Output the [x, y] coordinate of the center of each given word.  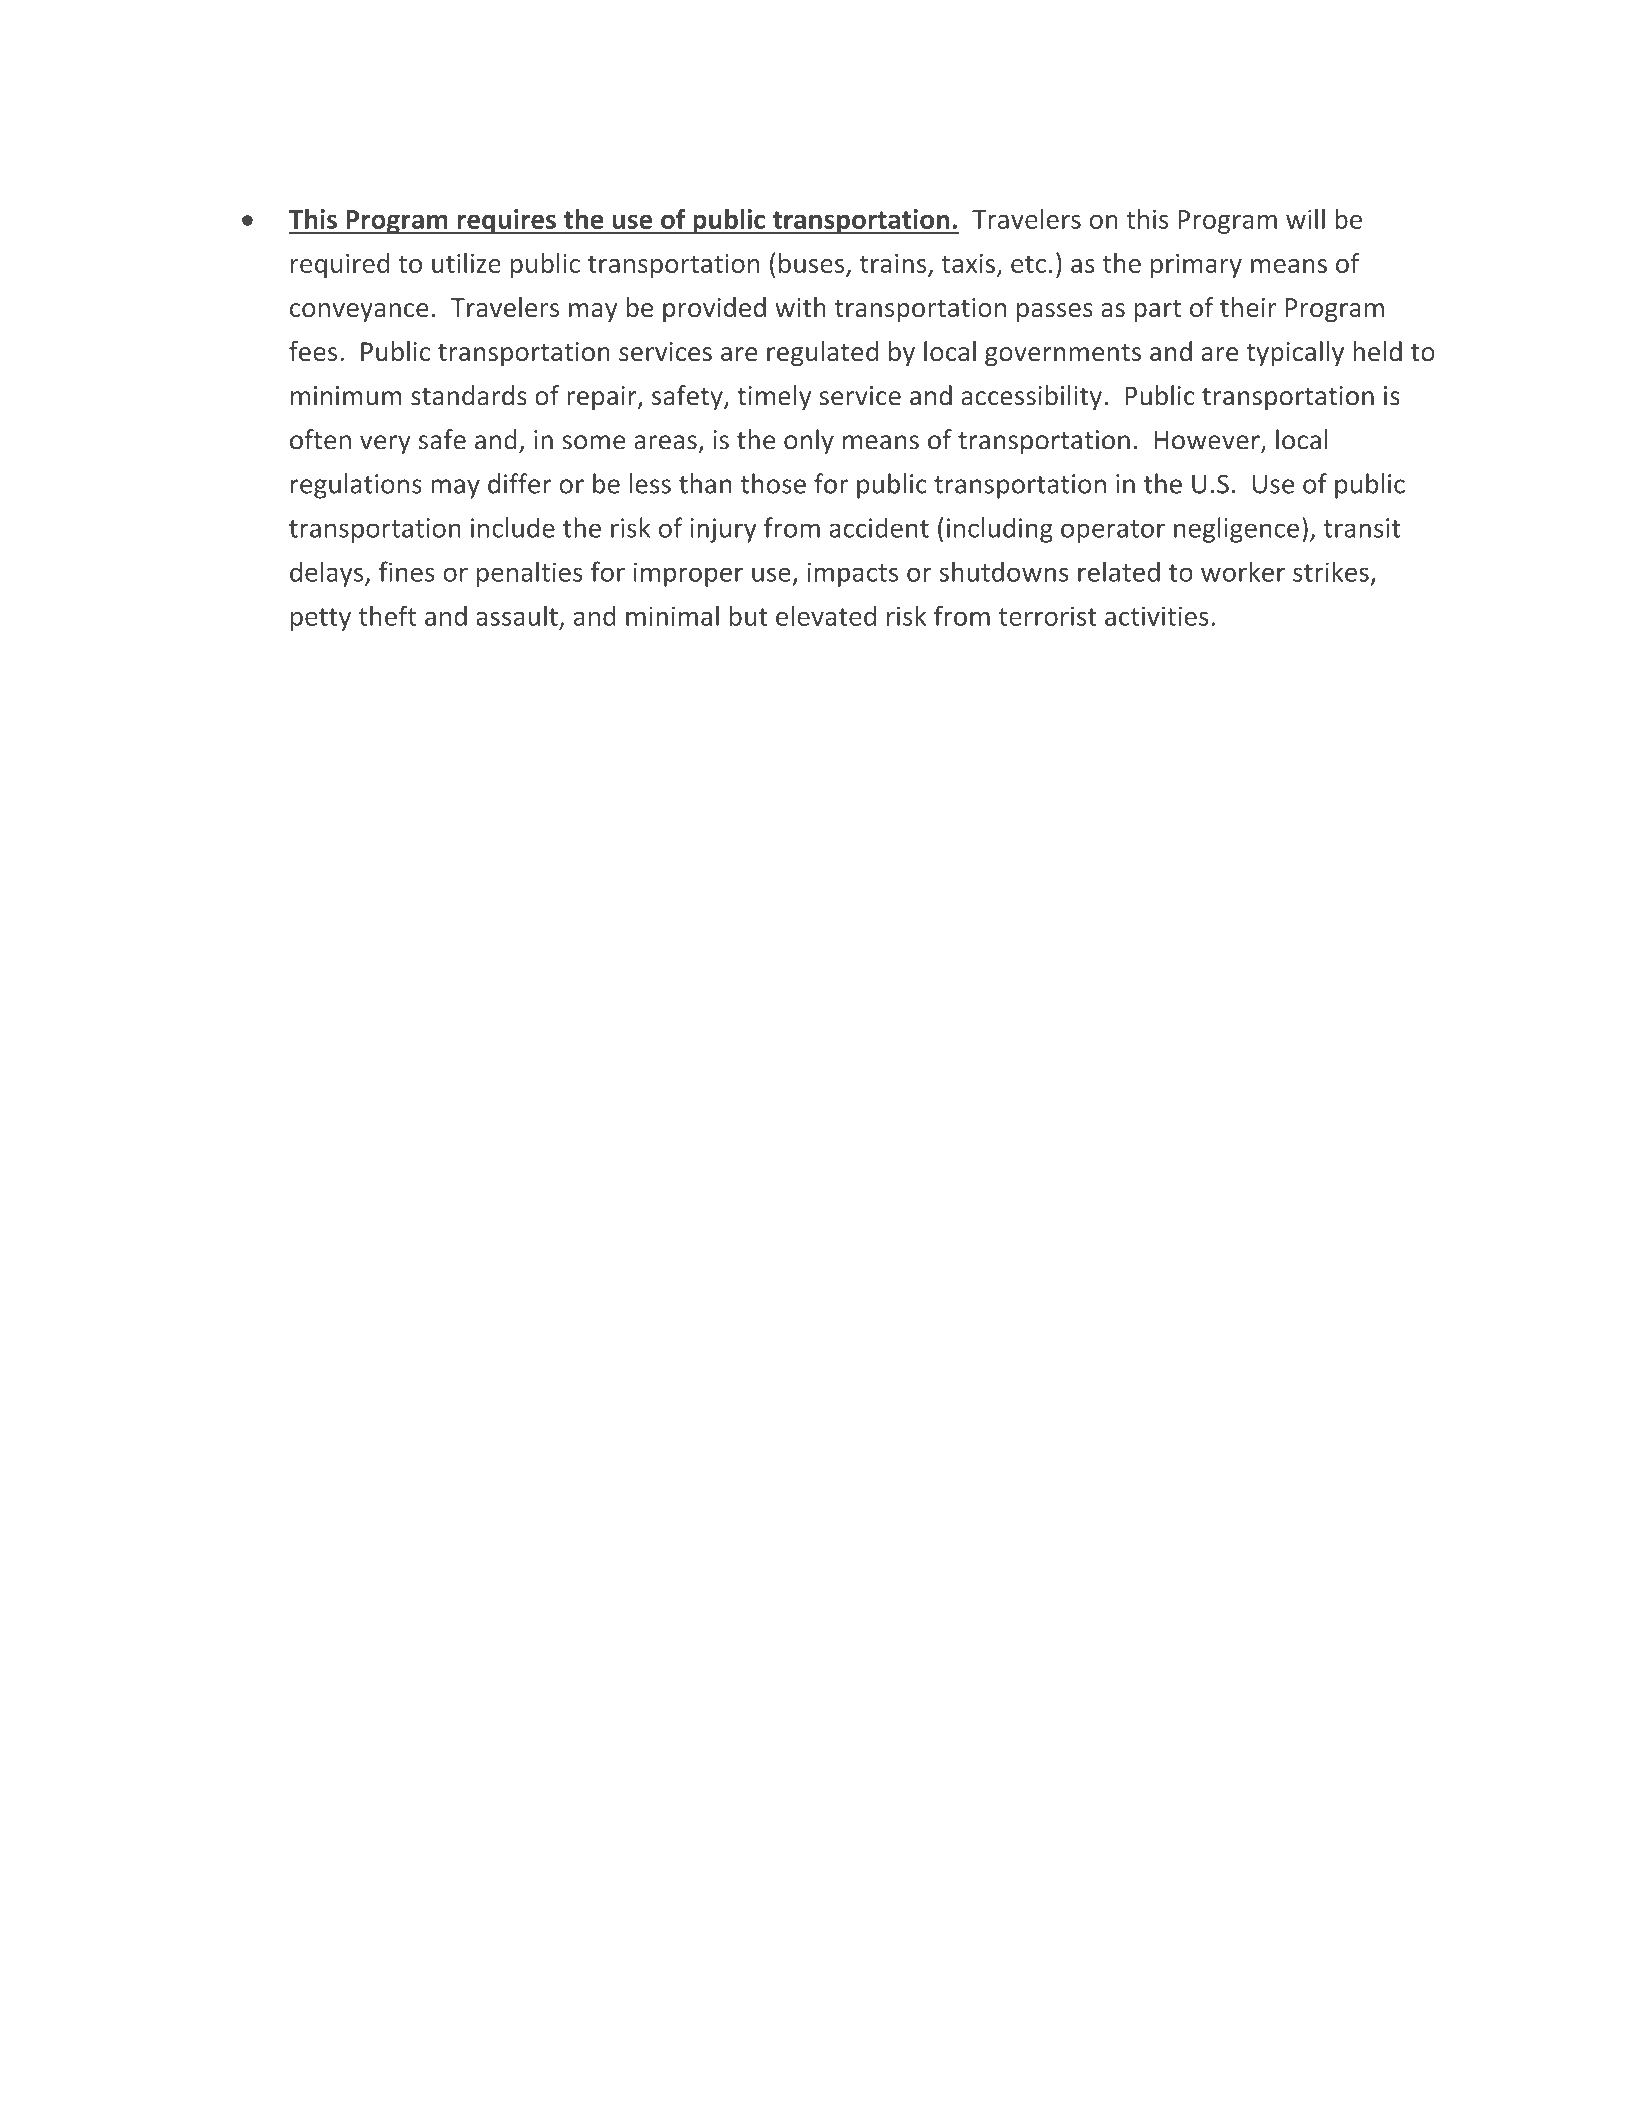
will [1305, 219]
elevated [826, 615]
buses [813, 264]
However [1208, 441]
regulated [822, 353]
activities [1157, 616]
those [773, 483]
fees [313, 351]
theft [387, 615]
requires [506, 221]
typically [1295, 353]
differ [519, 483]
